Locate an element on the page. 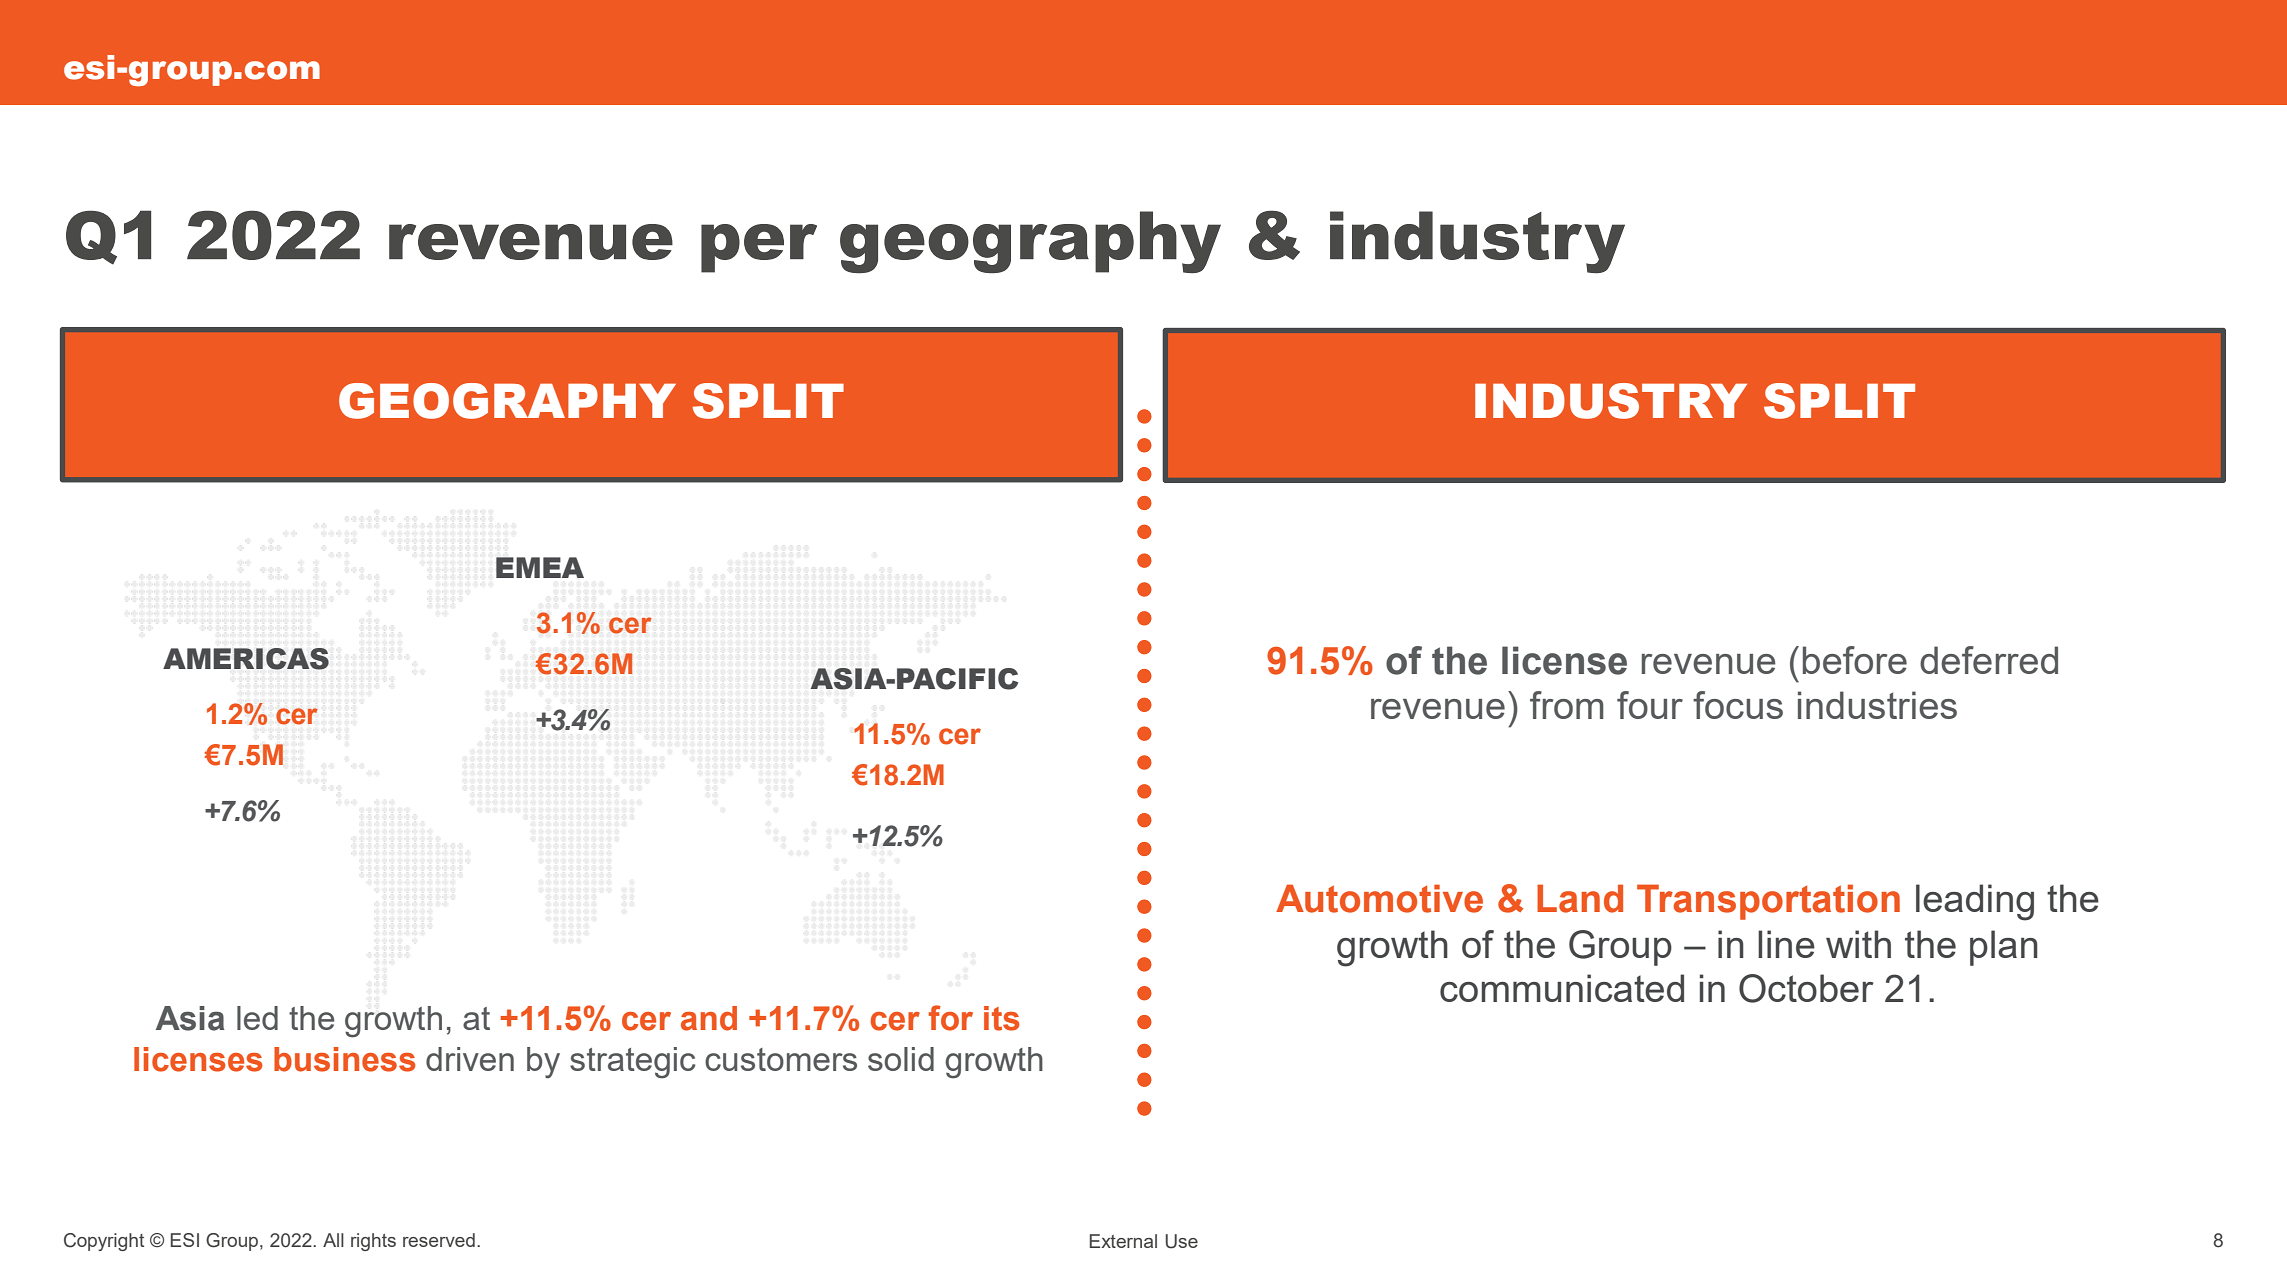  deferred is located at coordinates (1989, 660).
